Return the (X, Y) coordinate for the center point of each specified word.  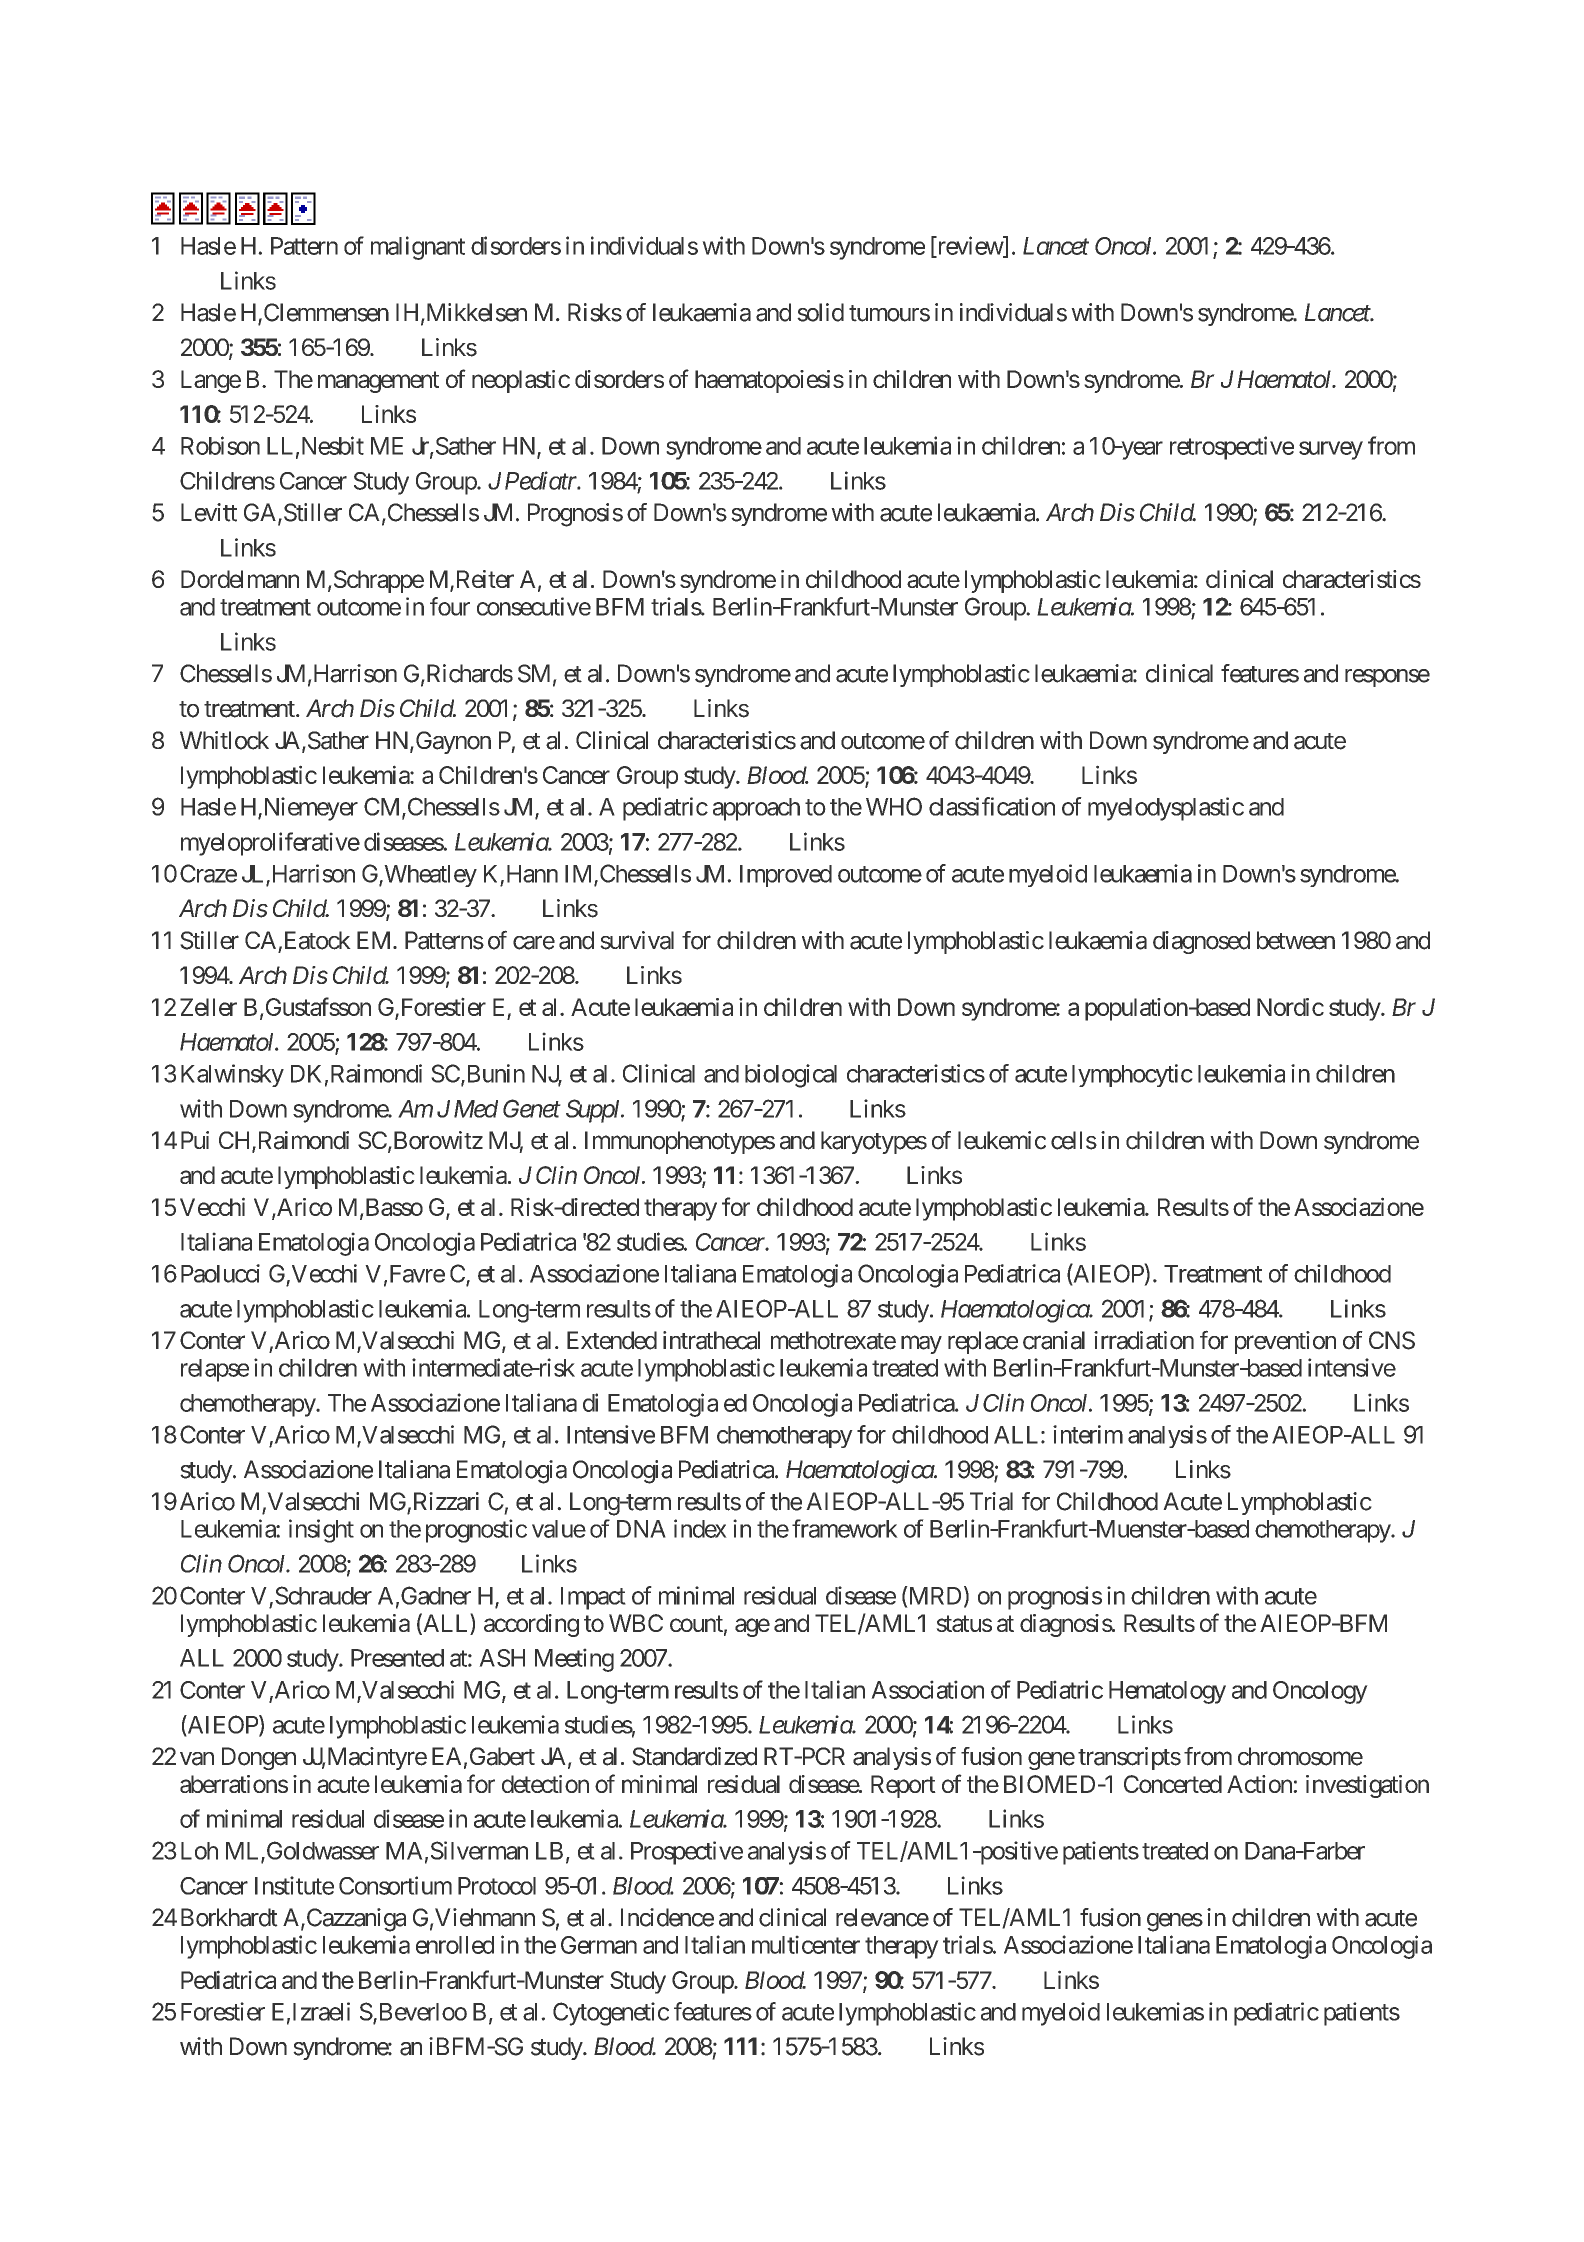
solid (820, 312)
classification (992, 806)
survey (1331, 450)
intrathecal (711, 1340)
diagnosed (1201, 942)
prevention (1285, 1342)
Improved (786, 876)
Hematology (1167, 1692)
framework (845, 1528)
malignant (418, 248)
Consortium (395, 1885)
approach (756, 809)
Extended (612, 1340)
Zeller (208, 1007)
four (450, 606)
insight (321, 1531)
